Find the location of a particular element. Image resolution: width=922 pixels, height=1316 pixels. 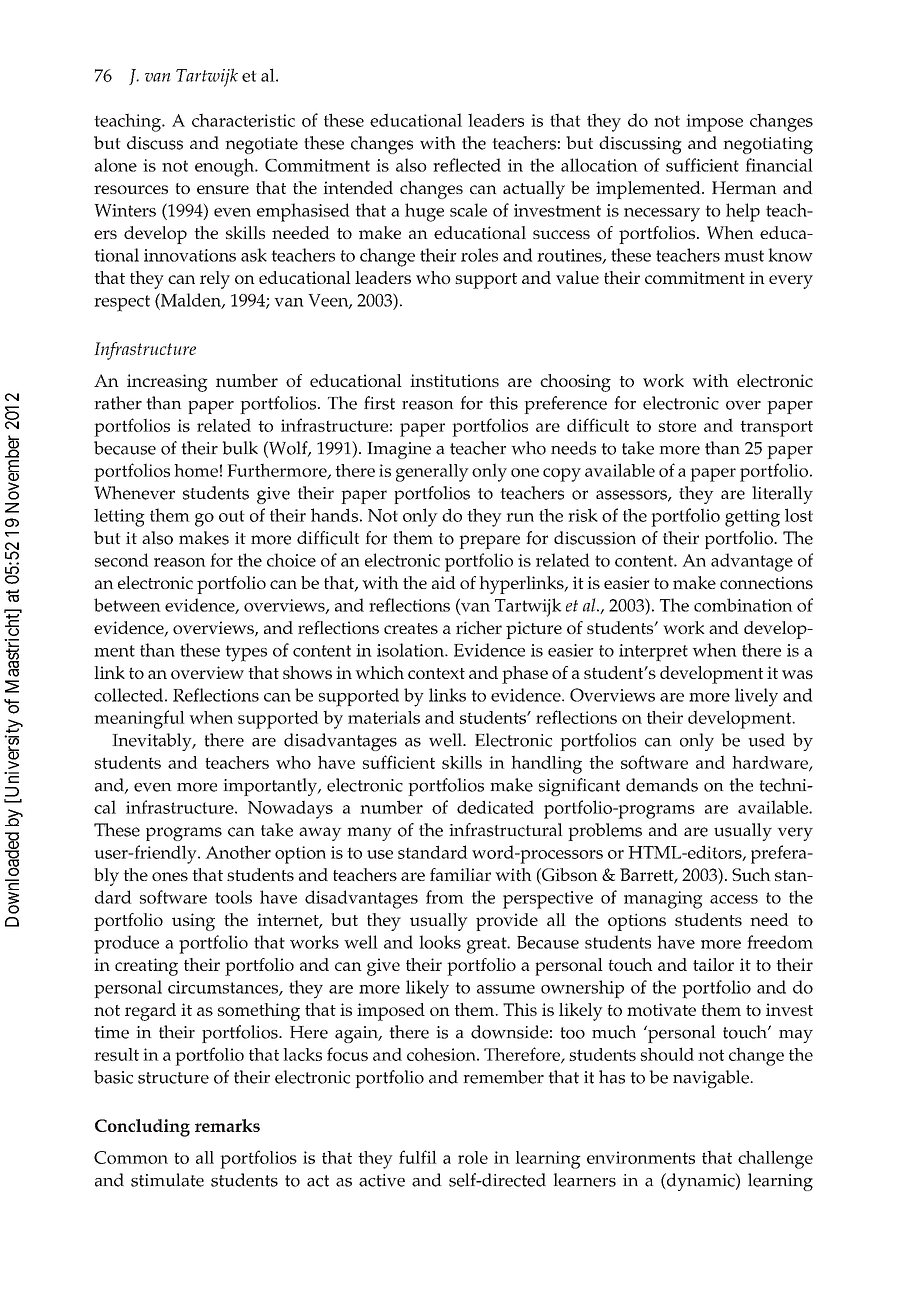

institutions is located at coordinates (454, 380).
